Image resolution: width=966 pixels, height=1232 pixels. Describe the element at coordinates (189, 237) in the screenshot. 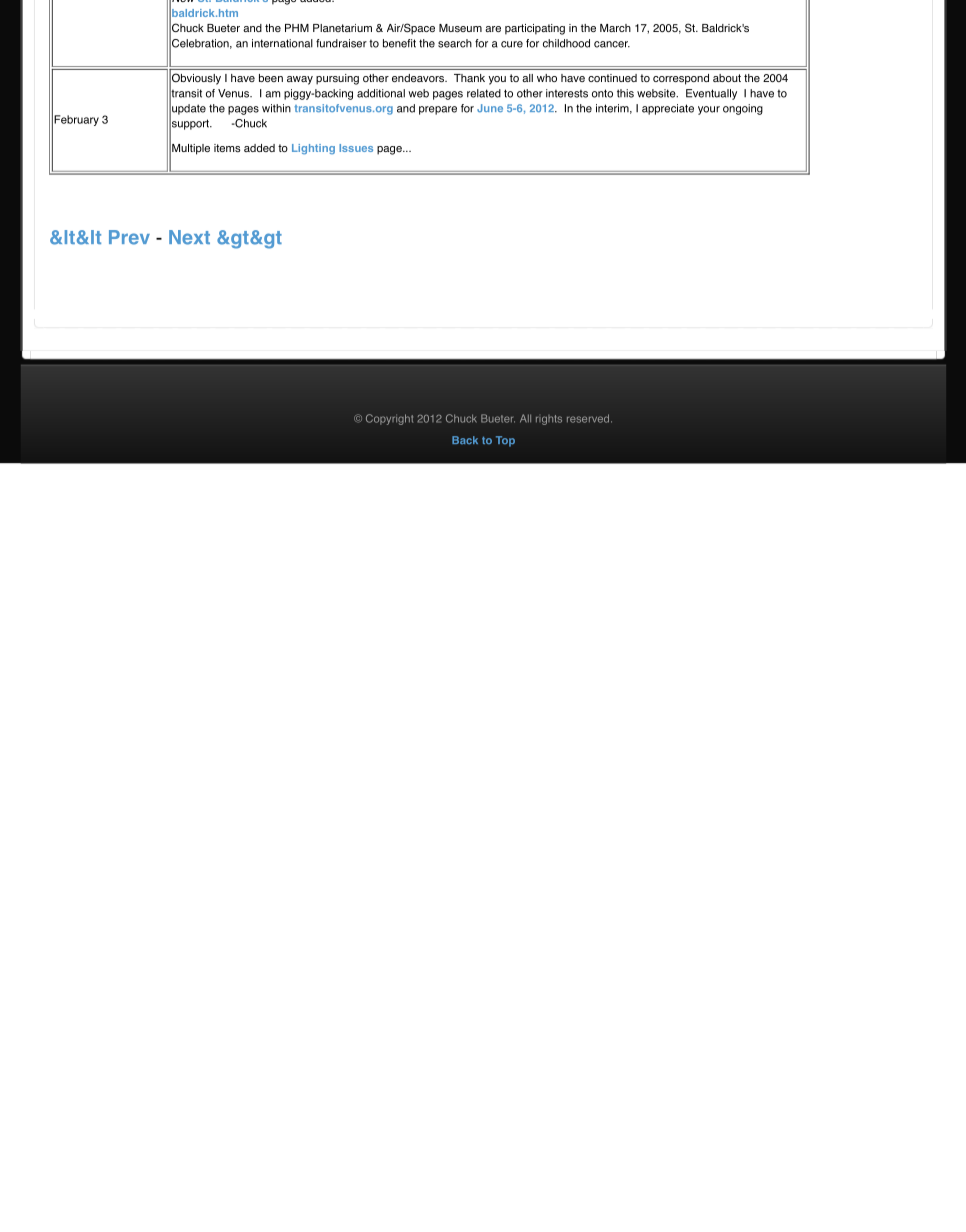

I see `Next` at that location.
